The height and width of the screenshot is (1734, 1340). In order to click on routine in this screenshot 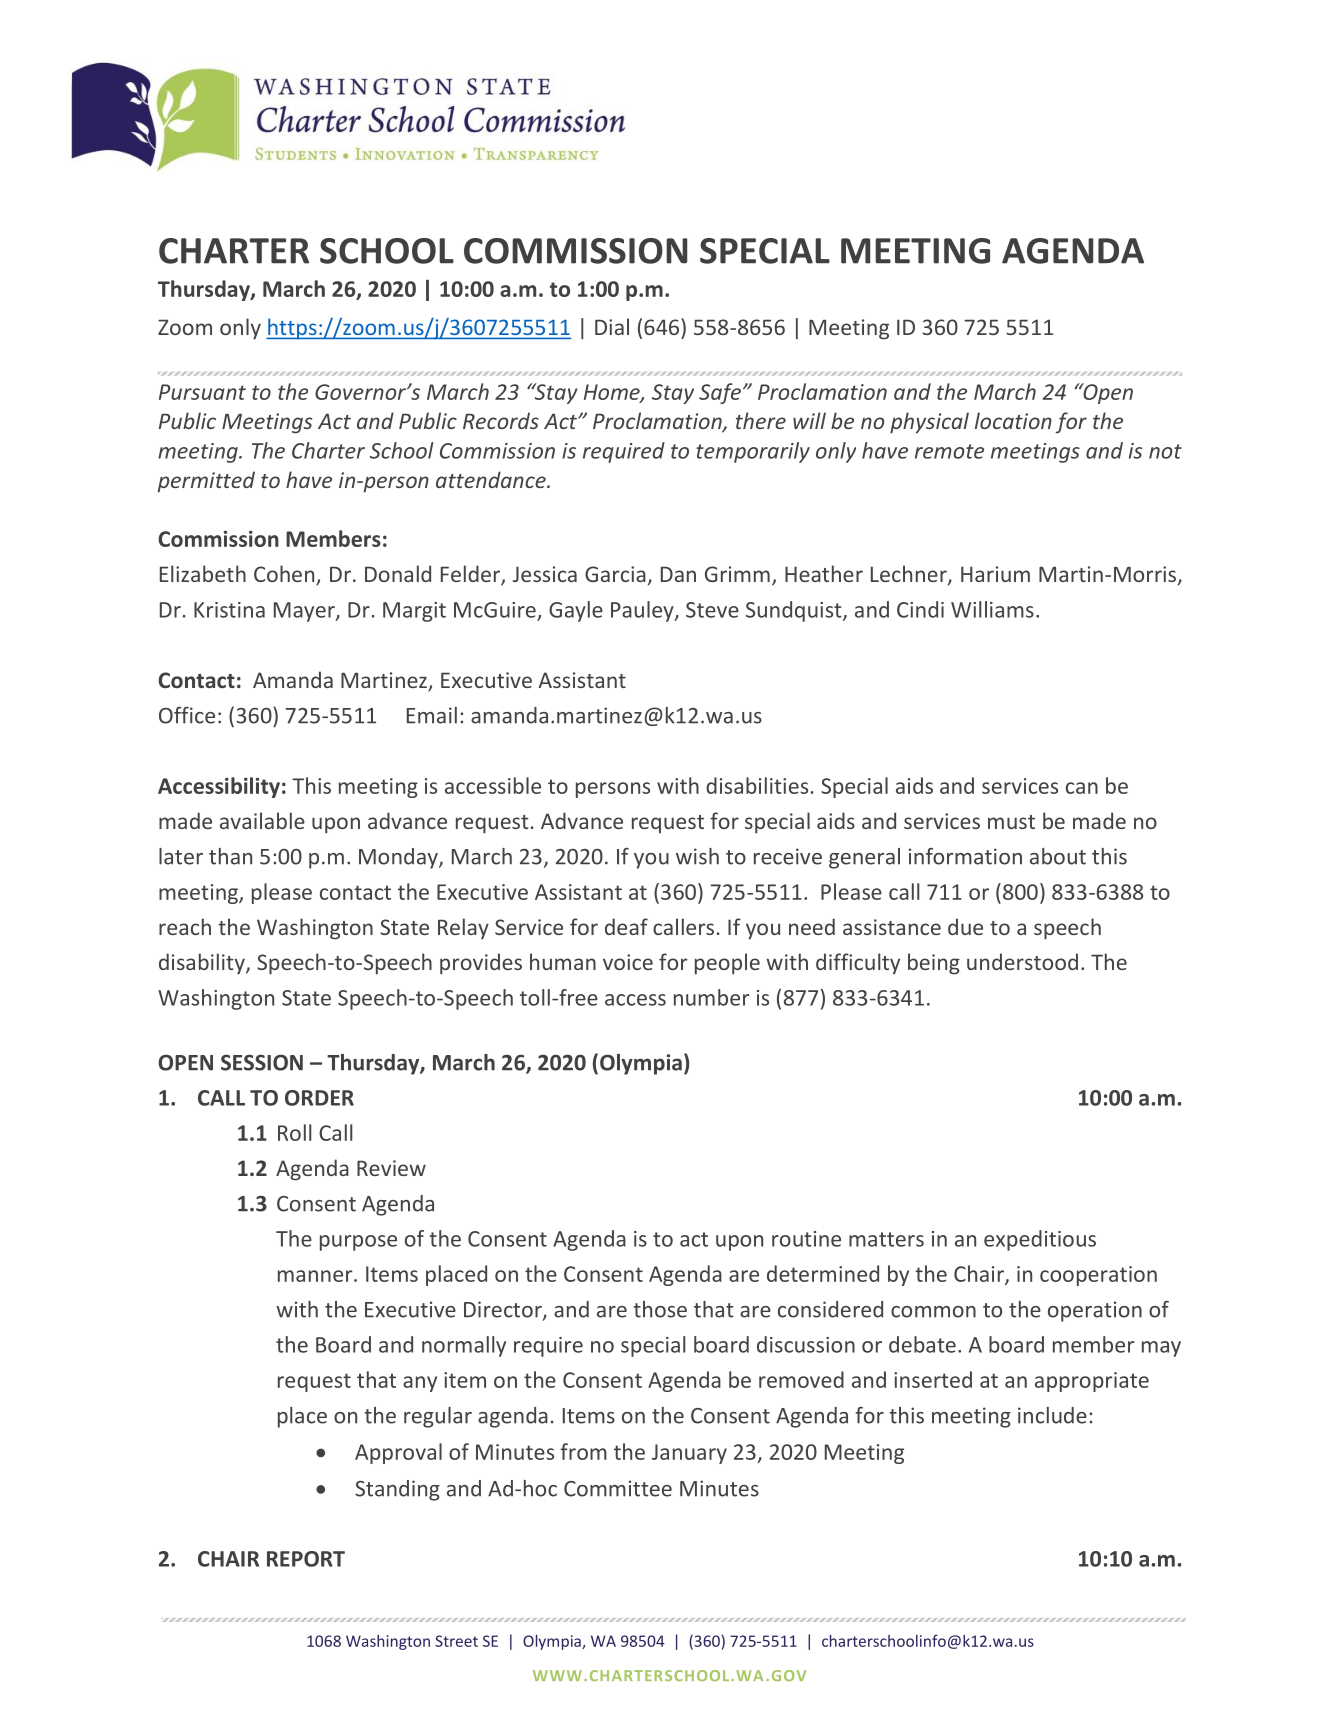, I will do `click(806, 1239)`.
